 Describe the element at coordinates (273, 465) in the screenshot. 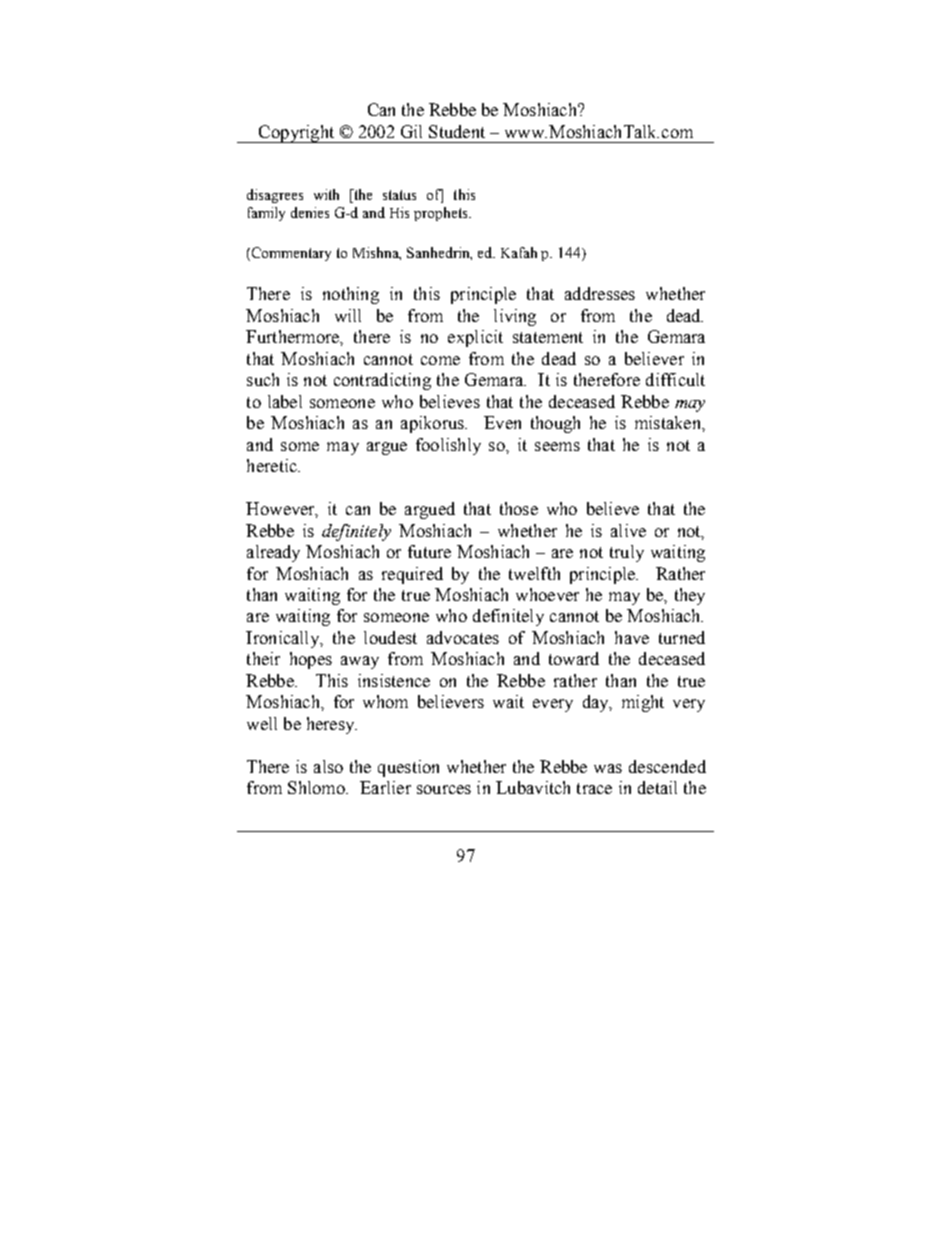

I see `heretic` at that location.
